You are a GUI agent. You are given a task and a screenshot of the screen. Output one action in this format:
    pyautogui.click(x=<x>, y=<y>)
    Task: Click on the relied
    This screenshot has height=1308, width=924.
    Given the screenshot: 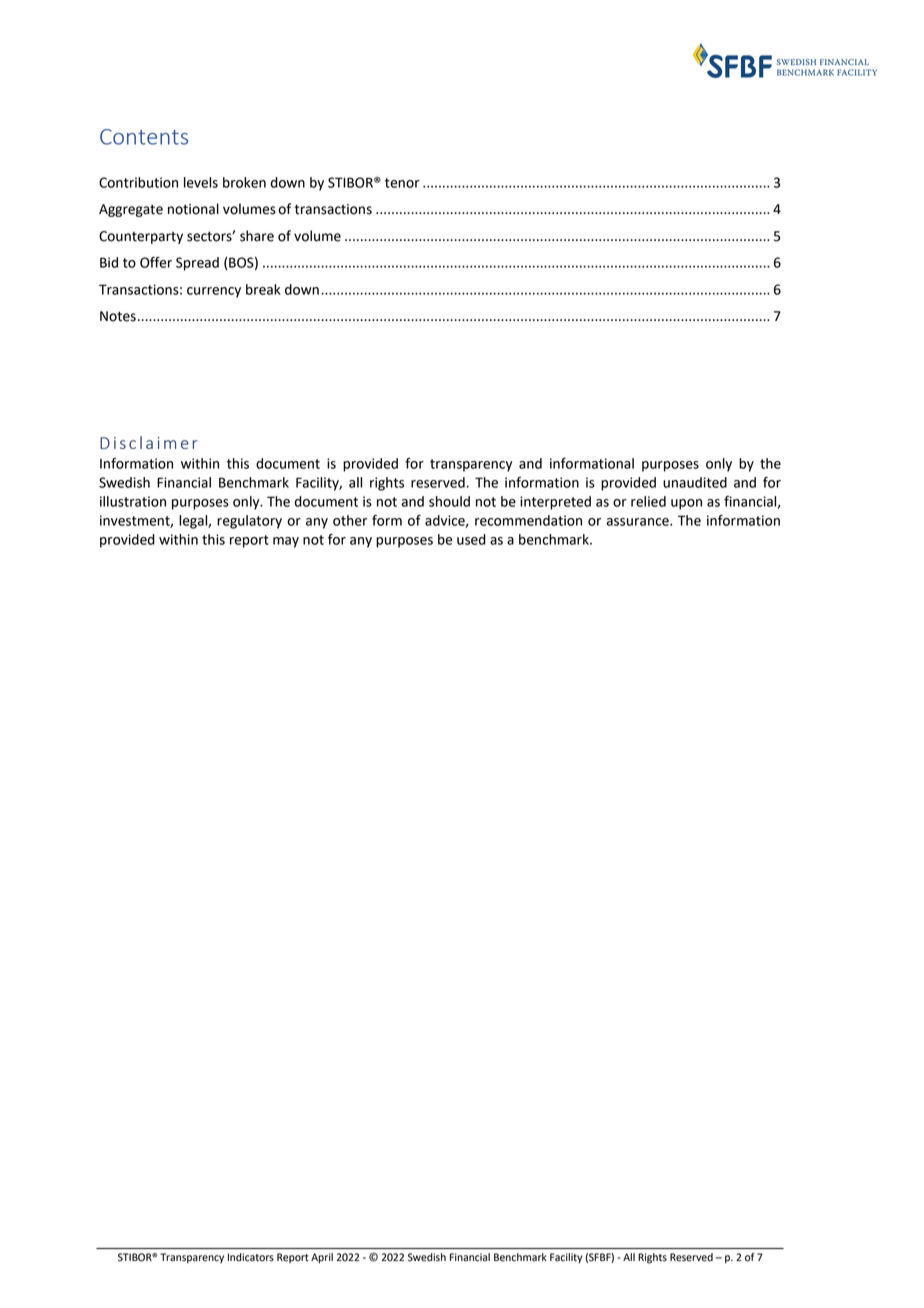 What is the action you would take?
    pyautogui.click(x=648, y=501)
